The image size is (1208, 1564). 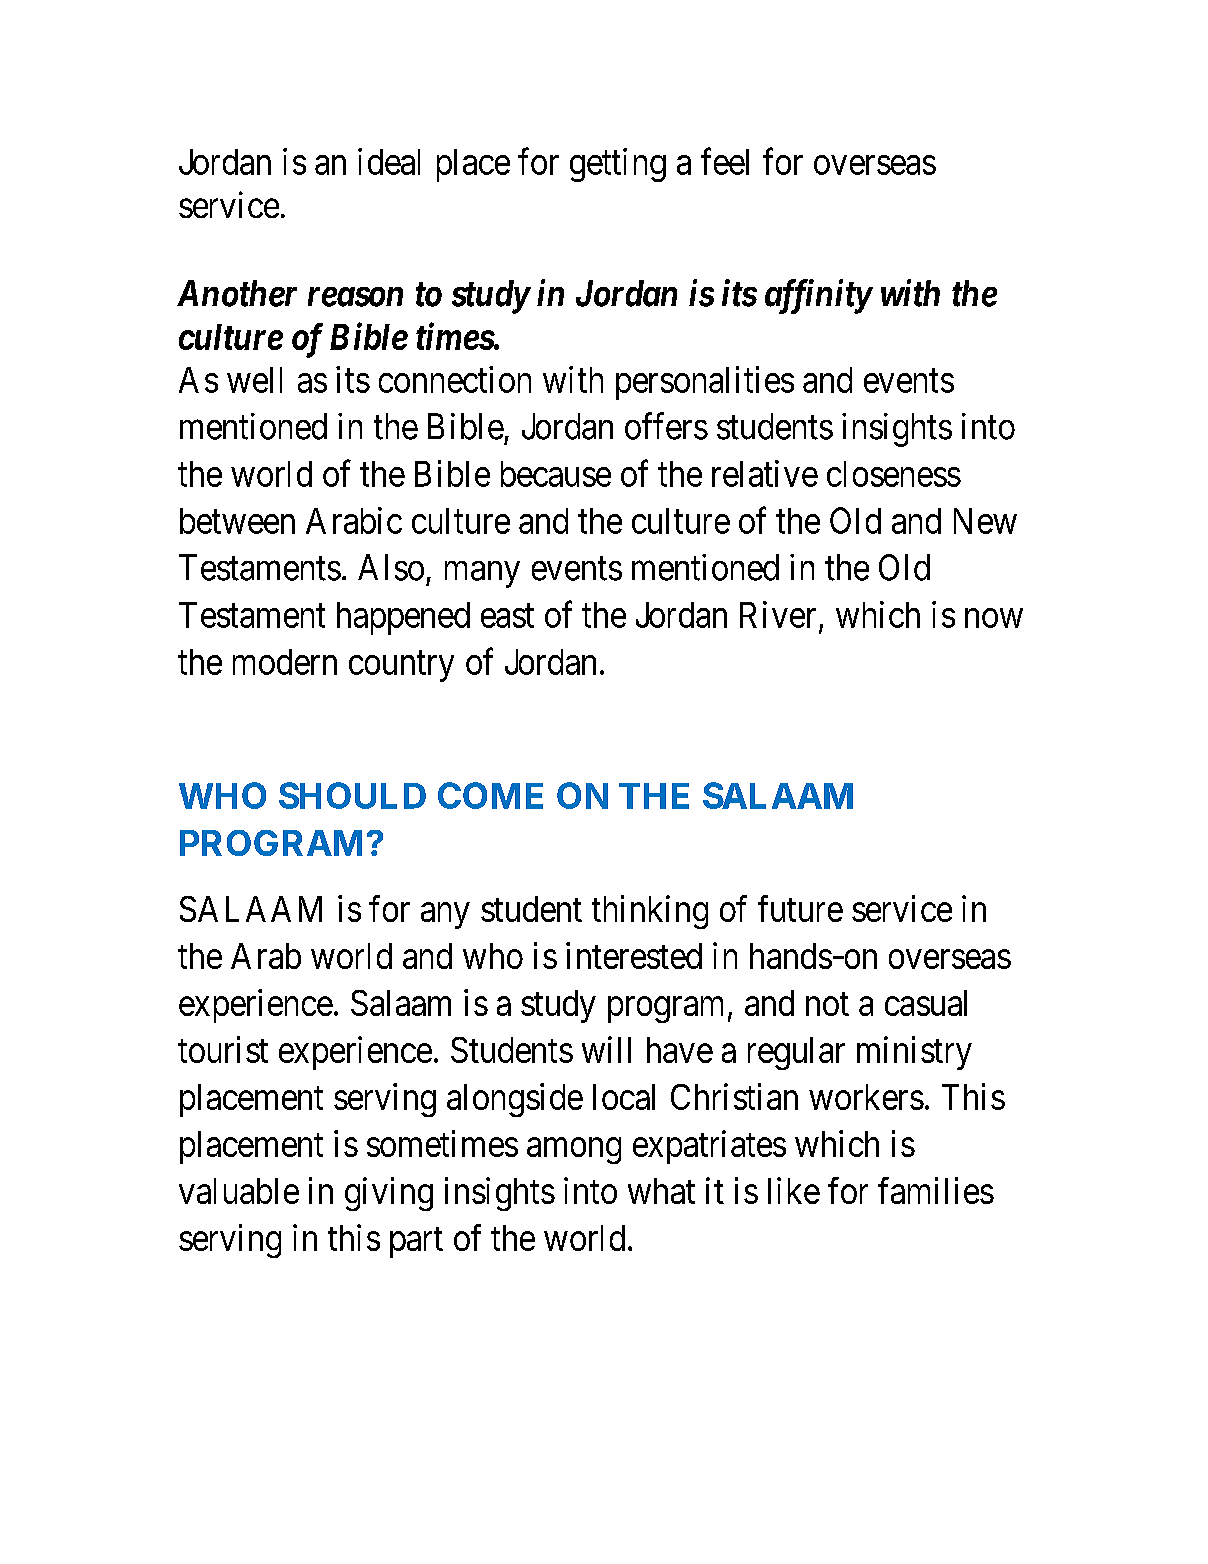 What do you see at coordinates (285, 662) in the page?
I see `modern` at bounding box center [285, 662].
